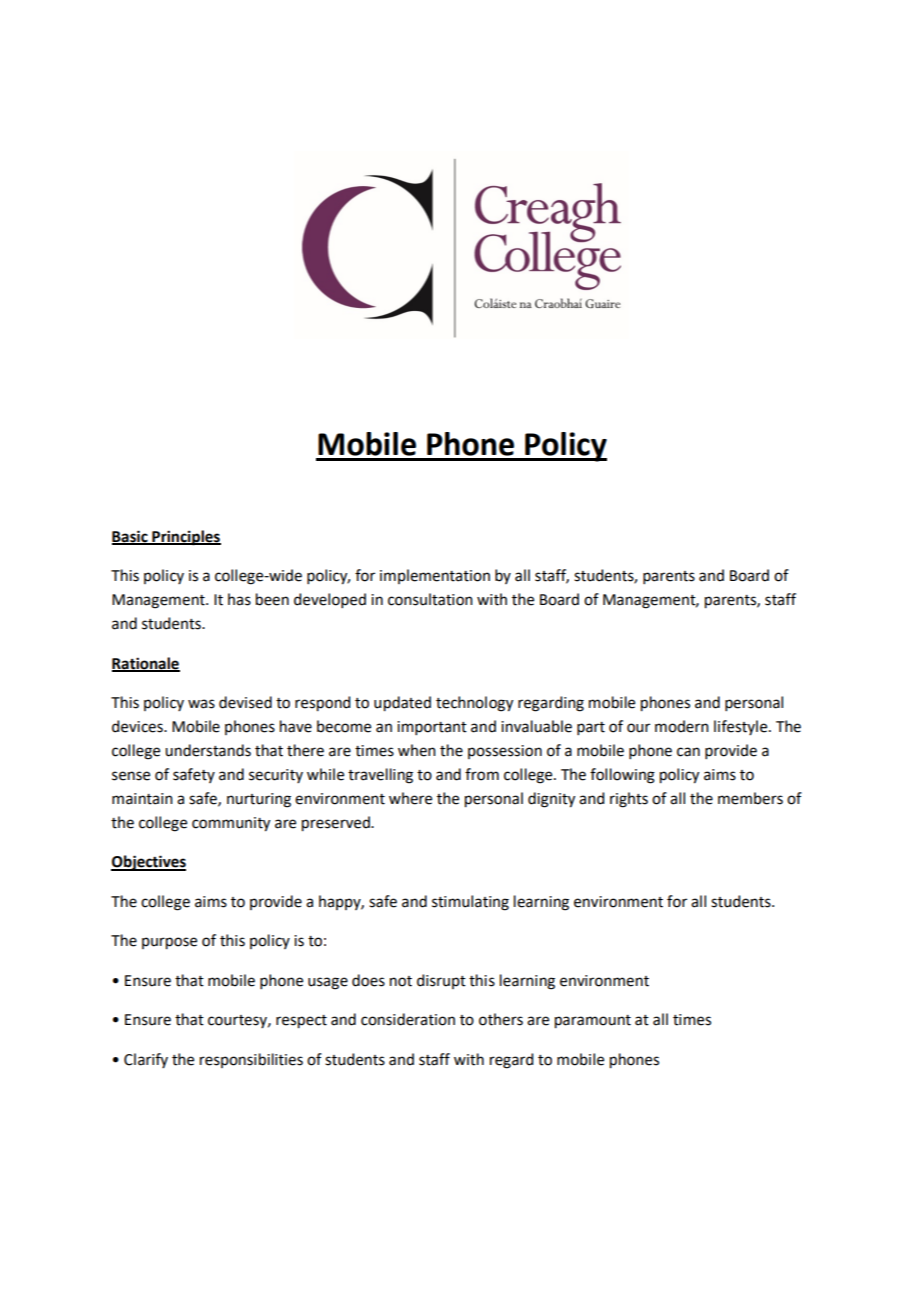 Image resolution: width=924 pixels, height=1308 pixels. I want to click on consultation, so click(430, 599).
